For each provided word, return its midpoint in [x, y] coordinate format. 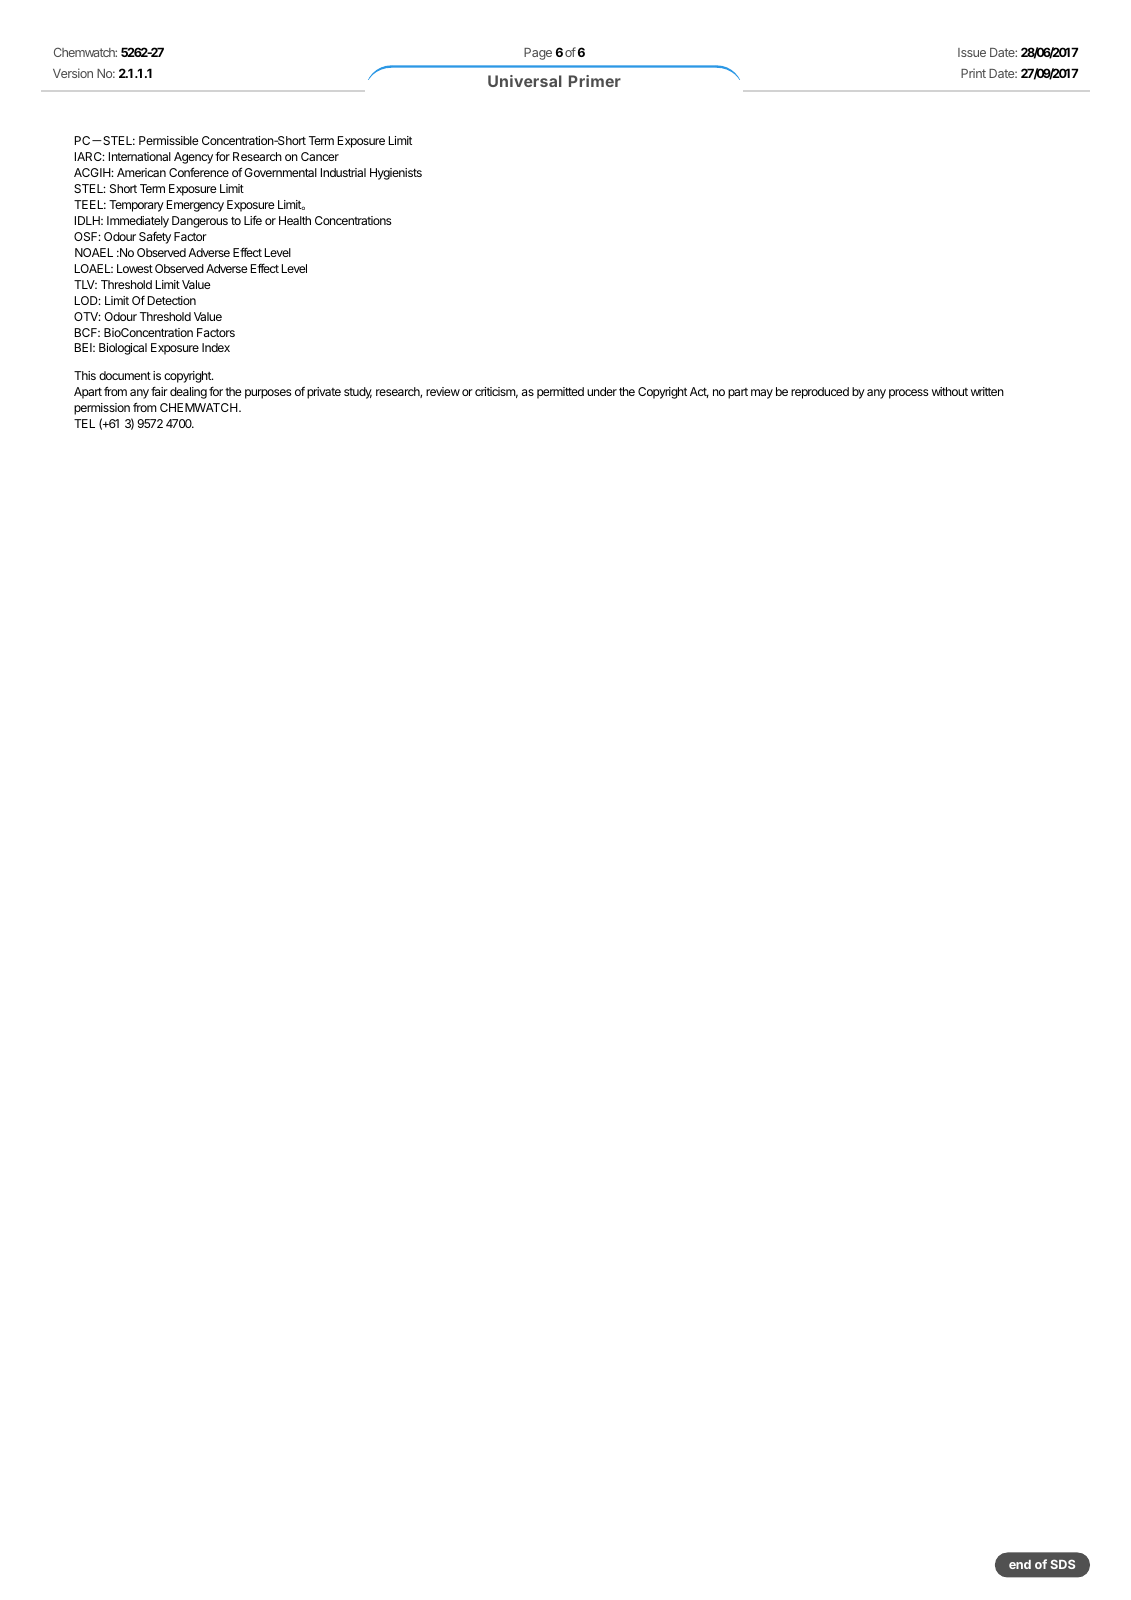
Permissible [169, 140]
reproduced [820, 393]
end [1020, 1564]
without [950, 391]
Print [973, 73]
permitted [560, 393]
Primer [595, 81]
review [443, 391]
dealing [188, 393]
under [602, 391]
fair [159, 391]
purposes [268, 394]
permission [102, 409]
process [909, 394]
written [987, 391]
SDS [1062, 1564]
